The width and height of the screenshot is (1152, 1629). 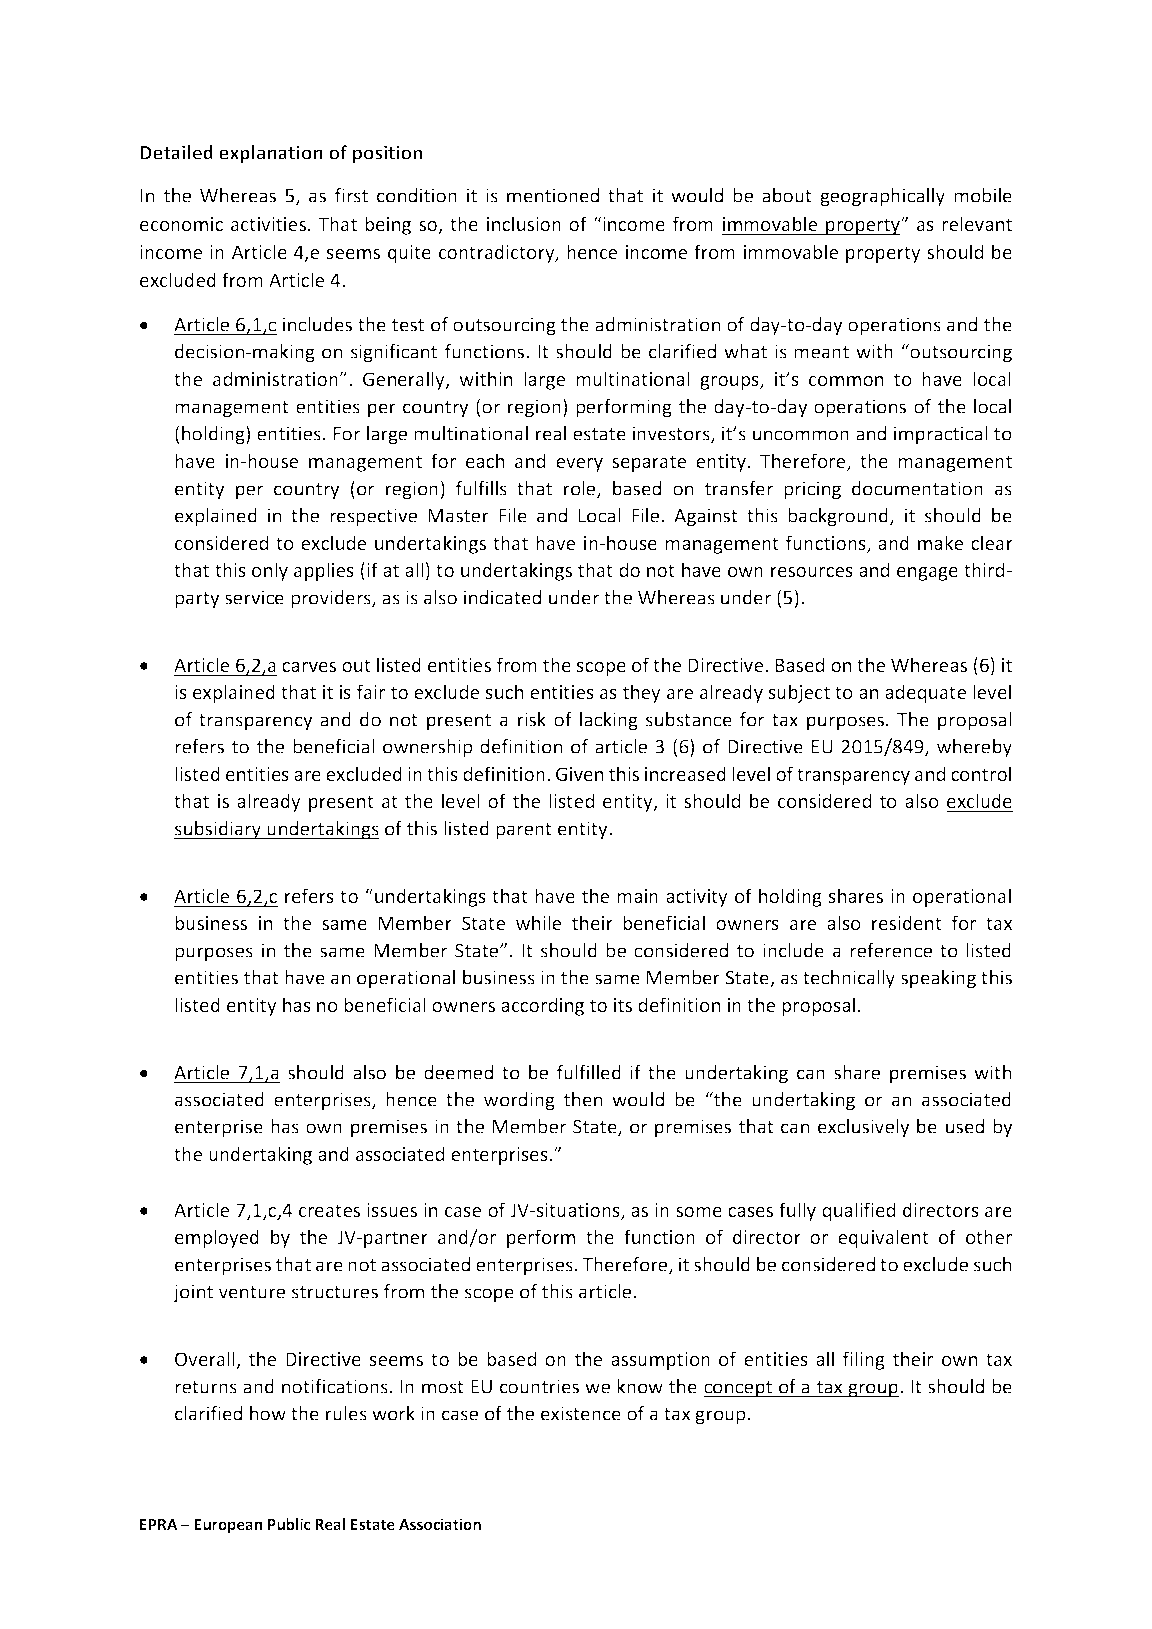 What do you see at coordinates (553, 195) in the screenshot?
I see `mentioned` at bounding box center [553, 195].
